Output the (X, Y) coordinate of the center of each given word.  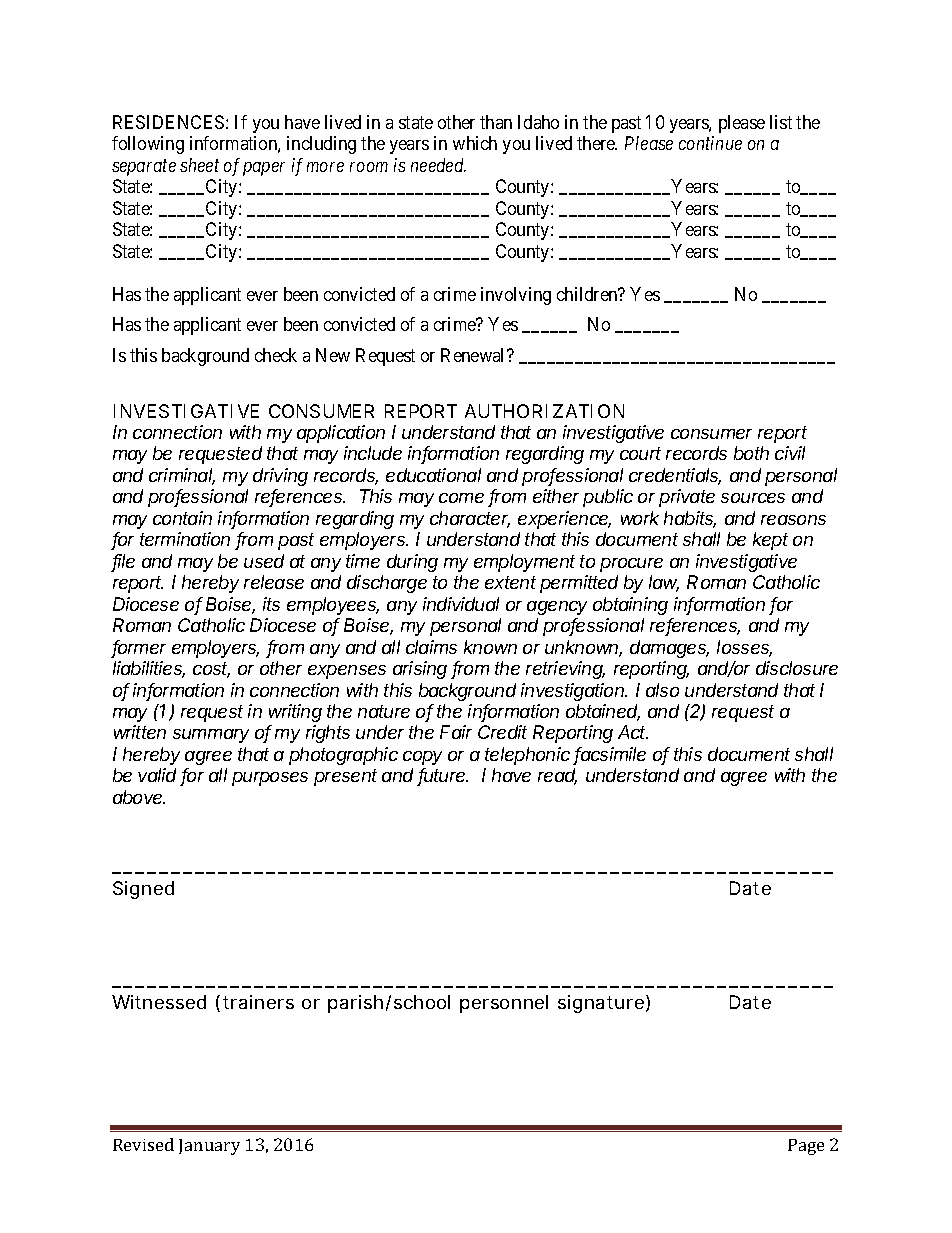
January (209, 1147)
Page (806, 1147)
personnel (504, 1004)
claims (431, 647)
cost (211, 670)
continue (710, 143)
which (475, 143)
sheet (199, 165)
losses (744, 648)
